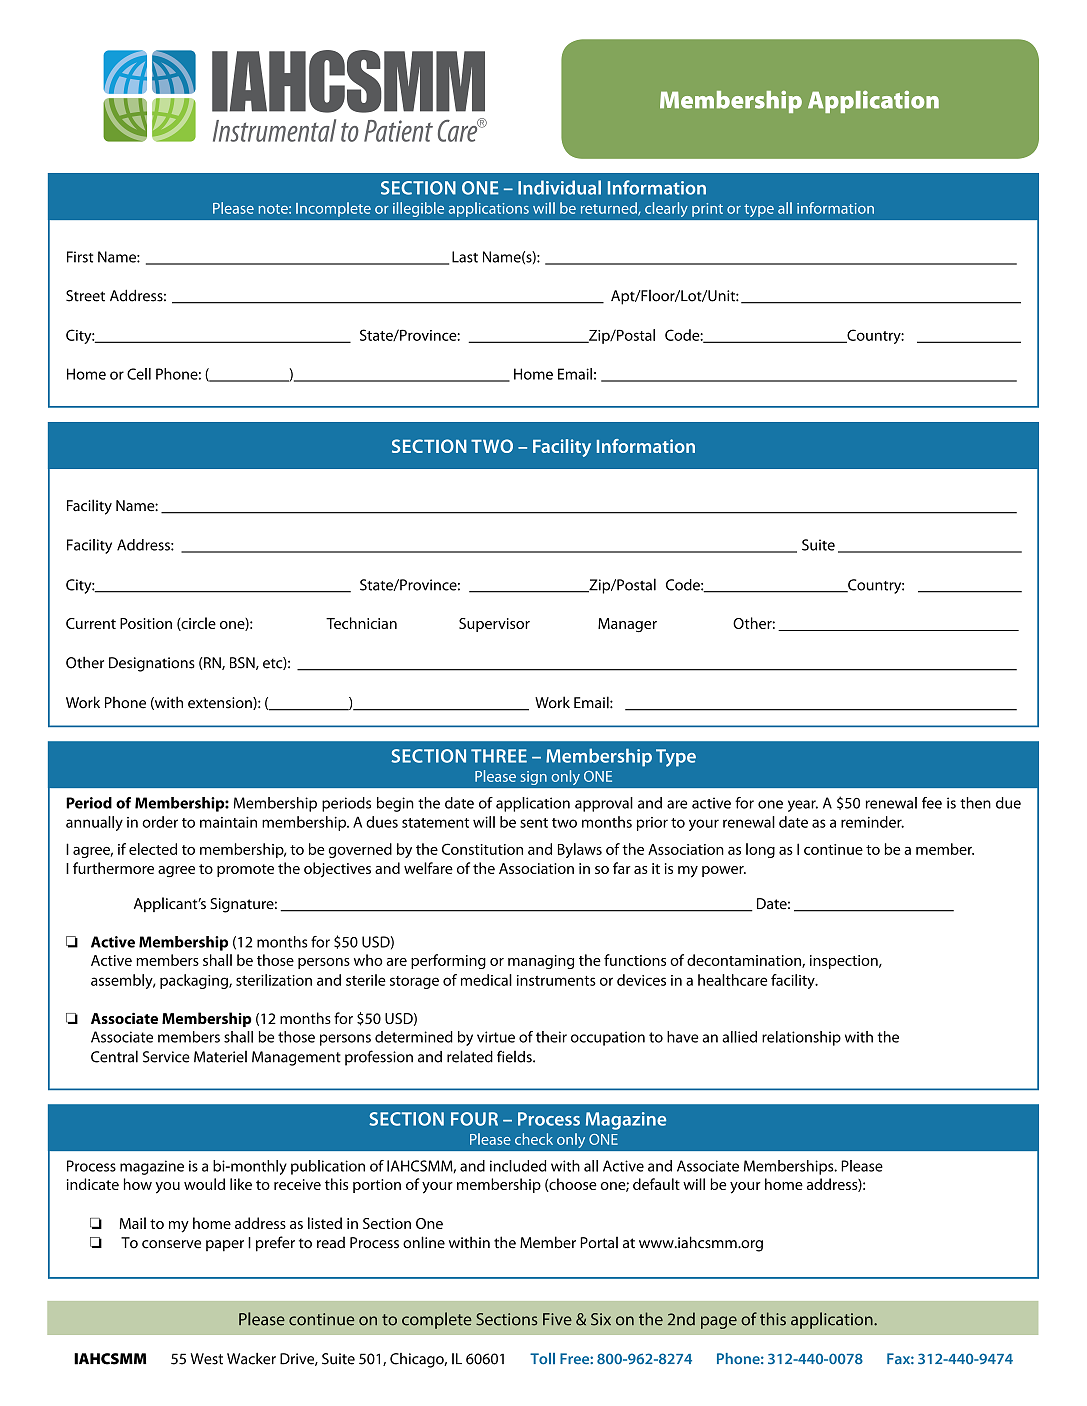 This document has height=1406, width=1087. I want to click on packaging, so click(195, 981).
